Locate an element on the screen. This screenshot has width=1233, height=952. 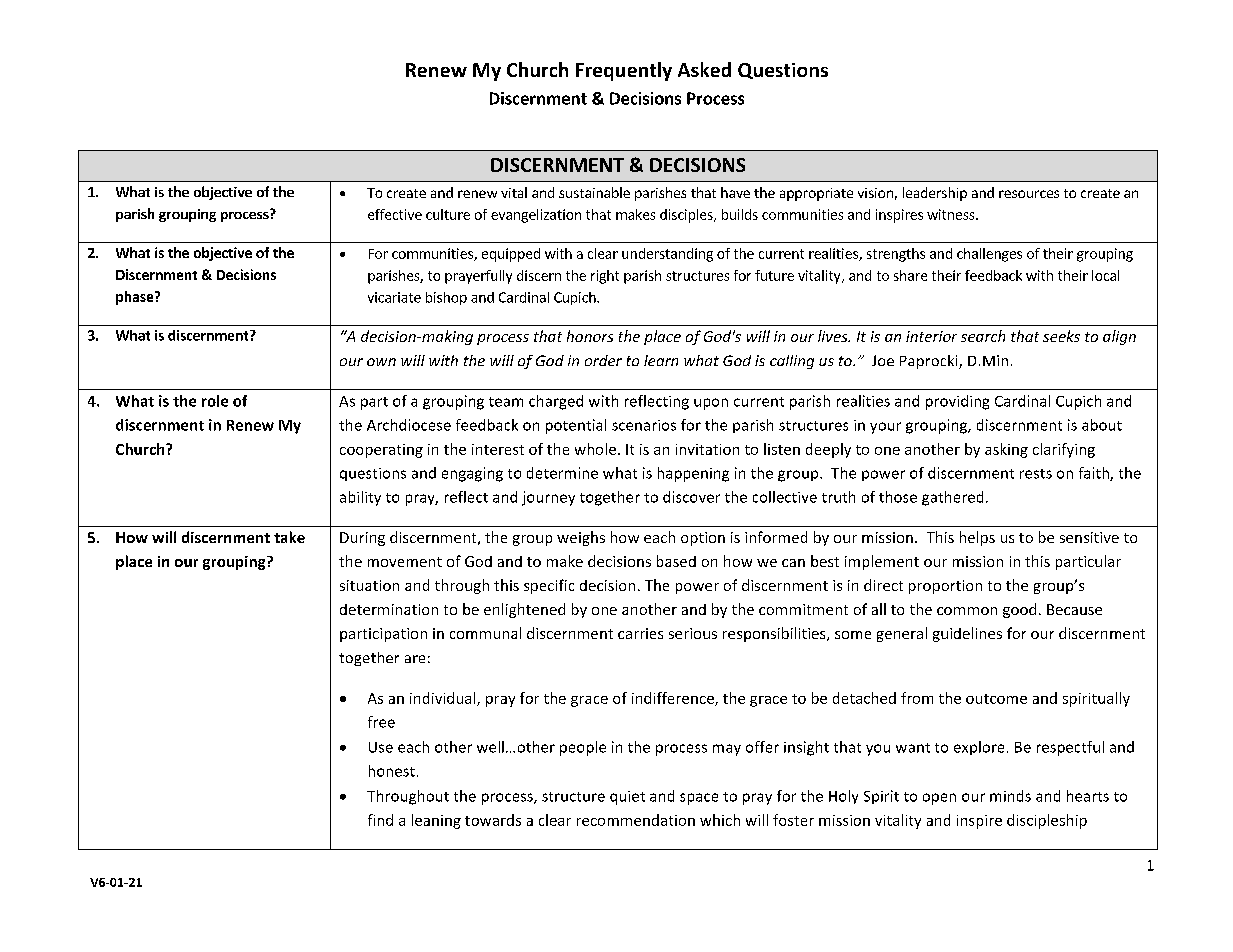
take is located at coordinates (289, 537).
